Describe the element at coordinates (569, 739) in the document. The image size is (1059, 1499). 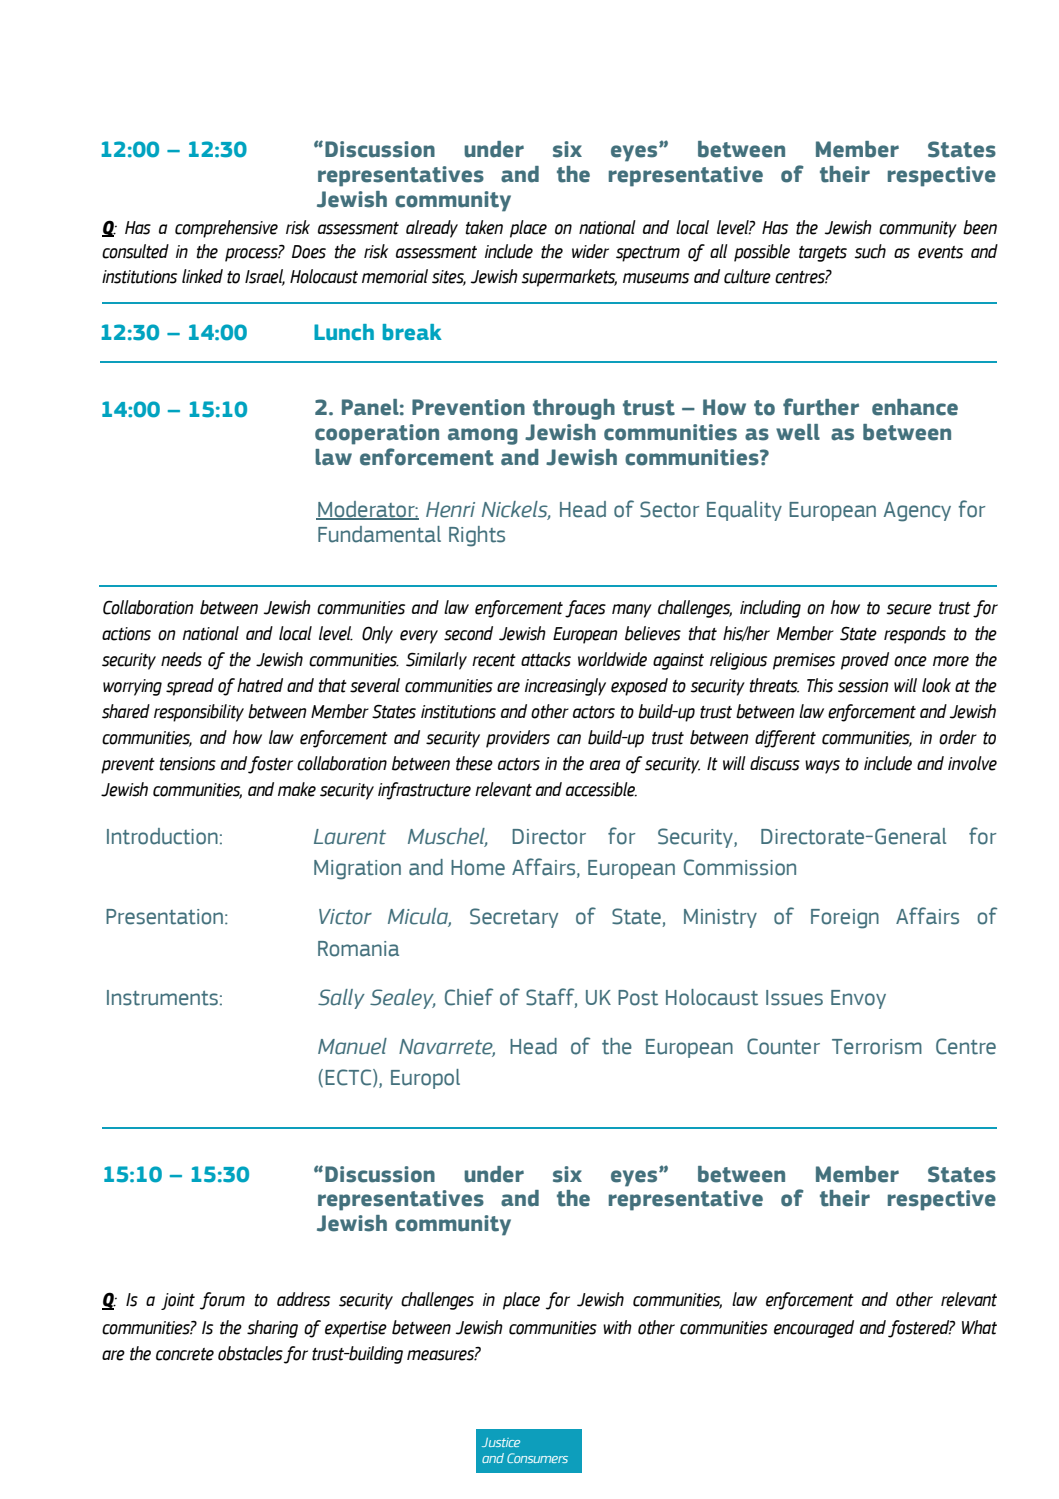
I see `can` at that location.
